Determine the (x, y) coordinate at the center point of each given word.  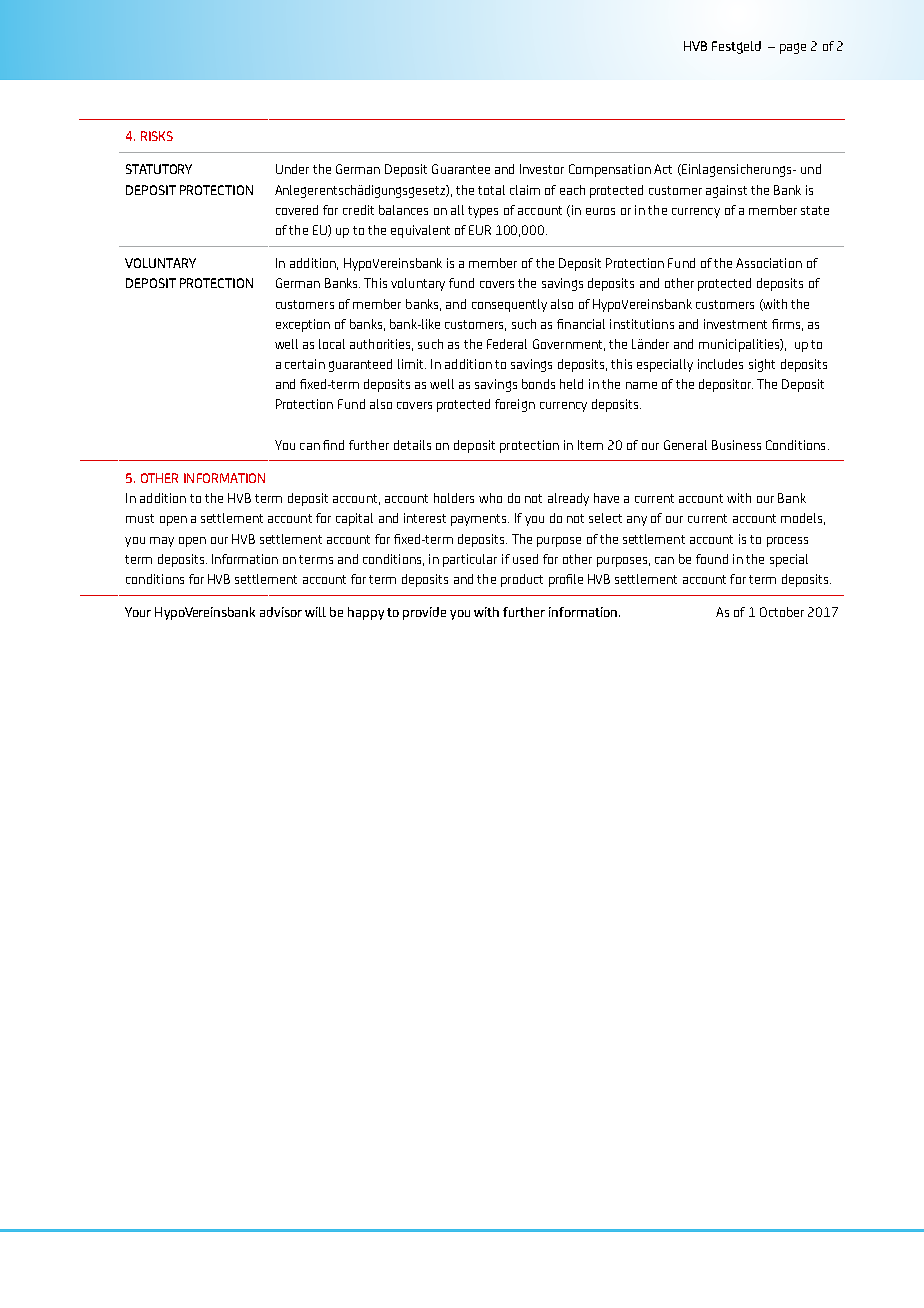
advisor (281, 612)
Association (769, 263)
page (793, 48)
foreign (515, 405)
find (333, 445)
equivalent (420, 231)
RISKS (157, 136)
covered (297, 210)
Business (736, 445)
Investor (542, 169)
